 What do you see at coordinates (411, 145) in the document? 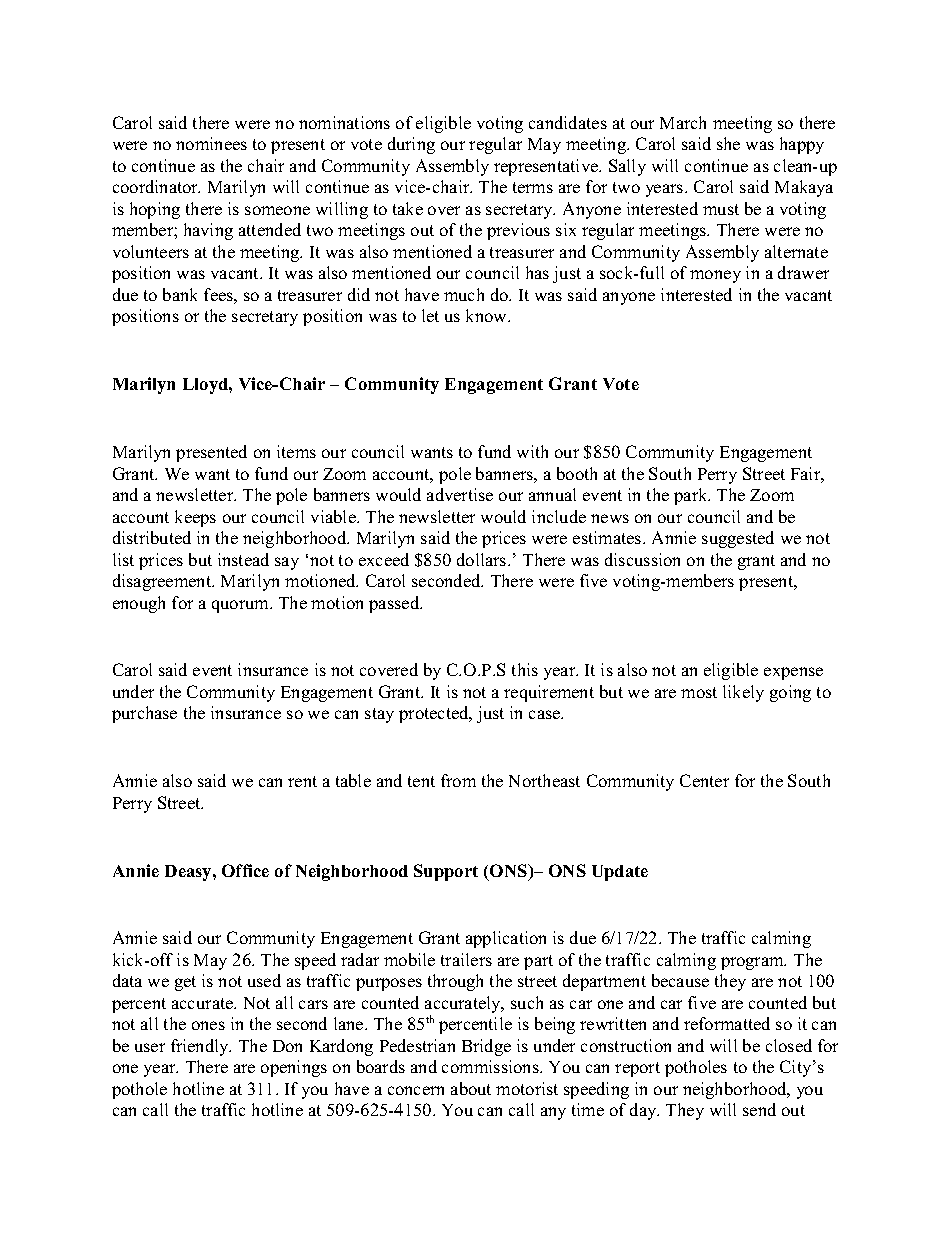
I see `during` at bounding box center [411, 145].
